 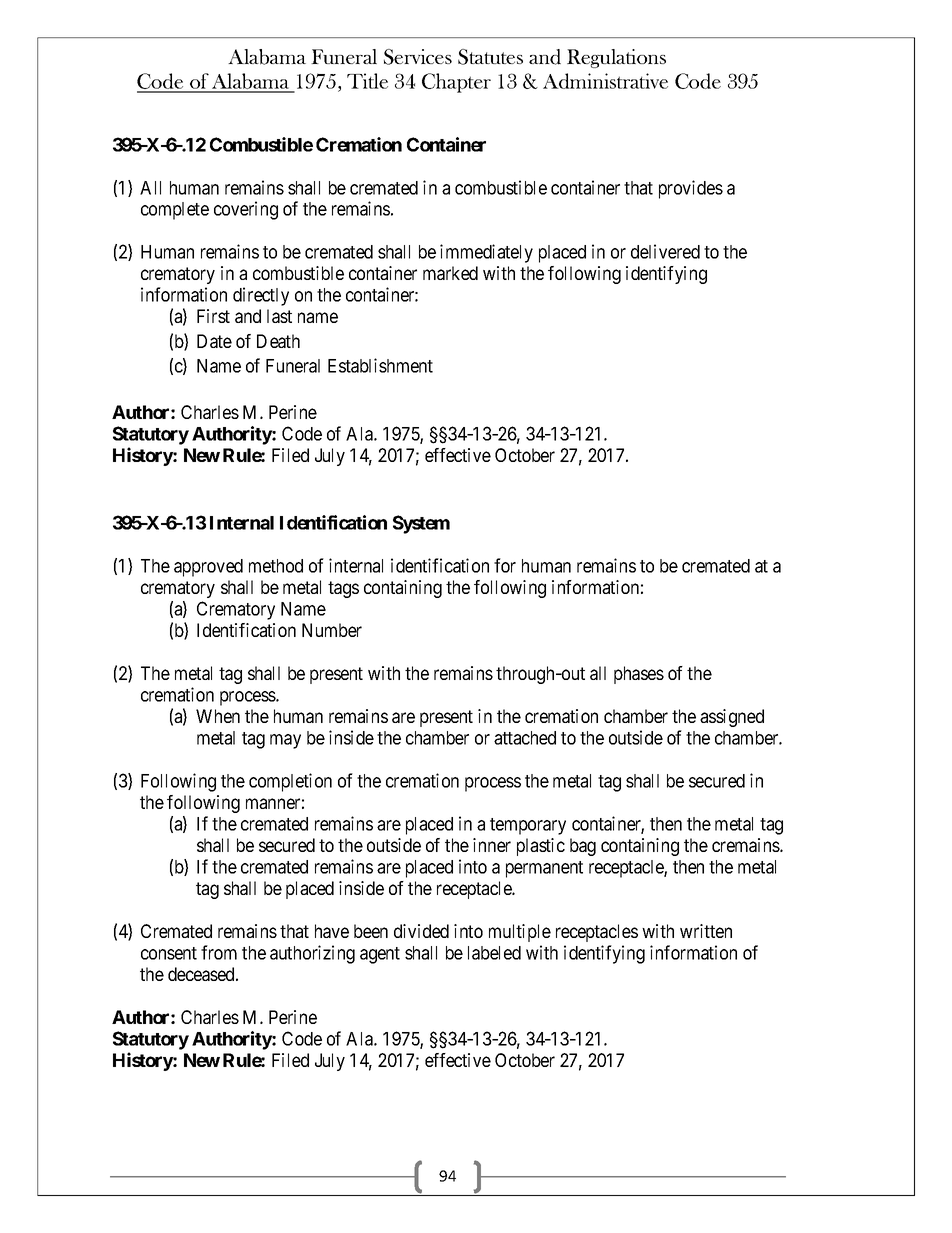 I want to click on System, so click(x=421, y=524).
